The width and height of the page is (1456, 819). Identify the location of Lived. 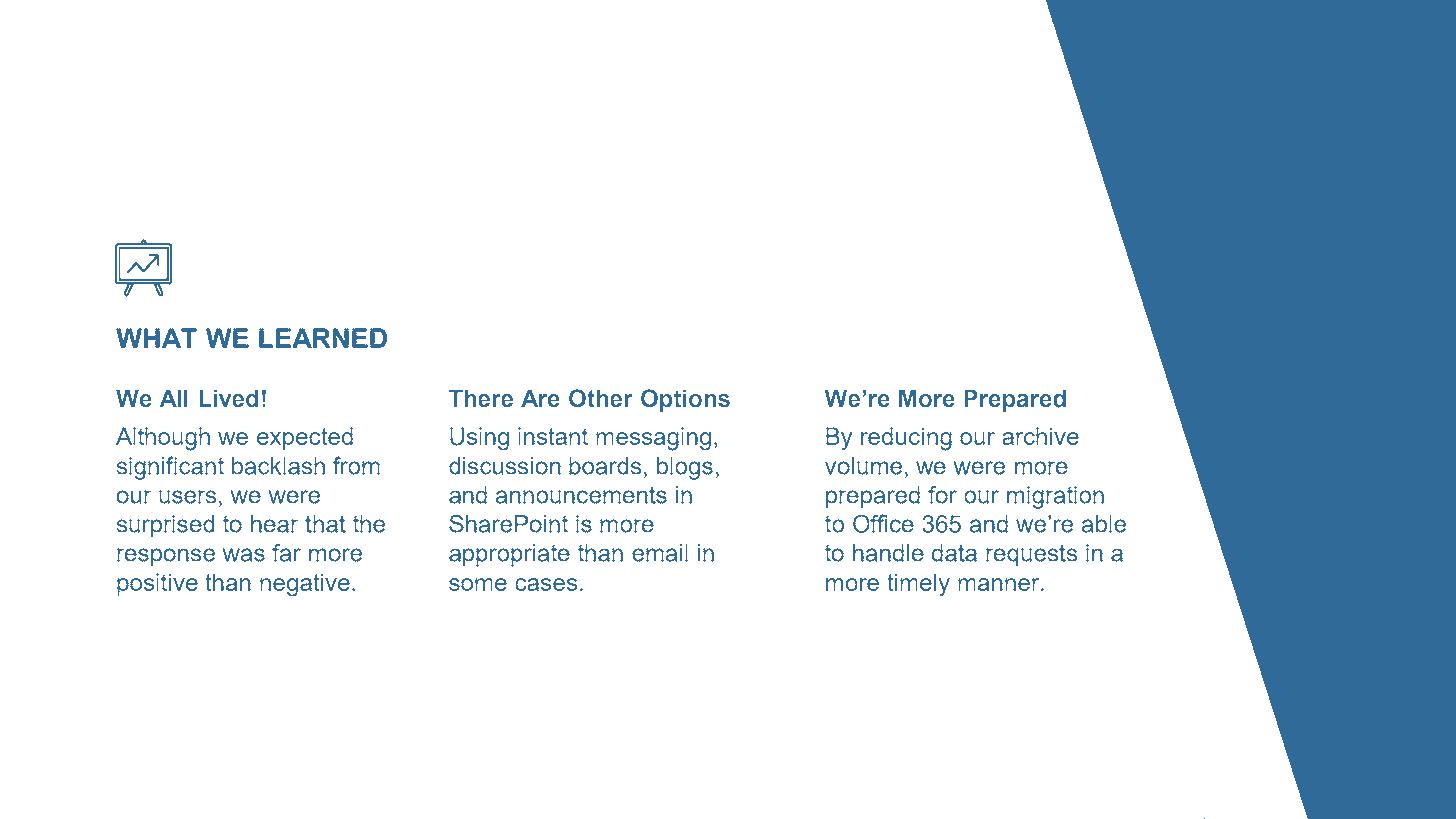
(229, 398).
